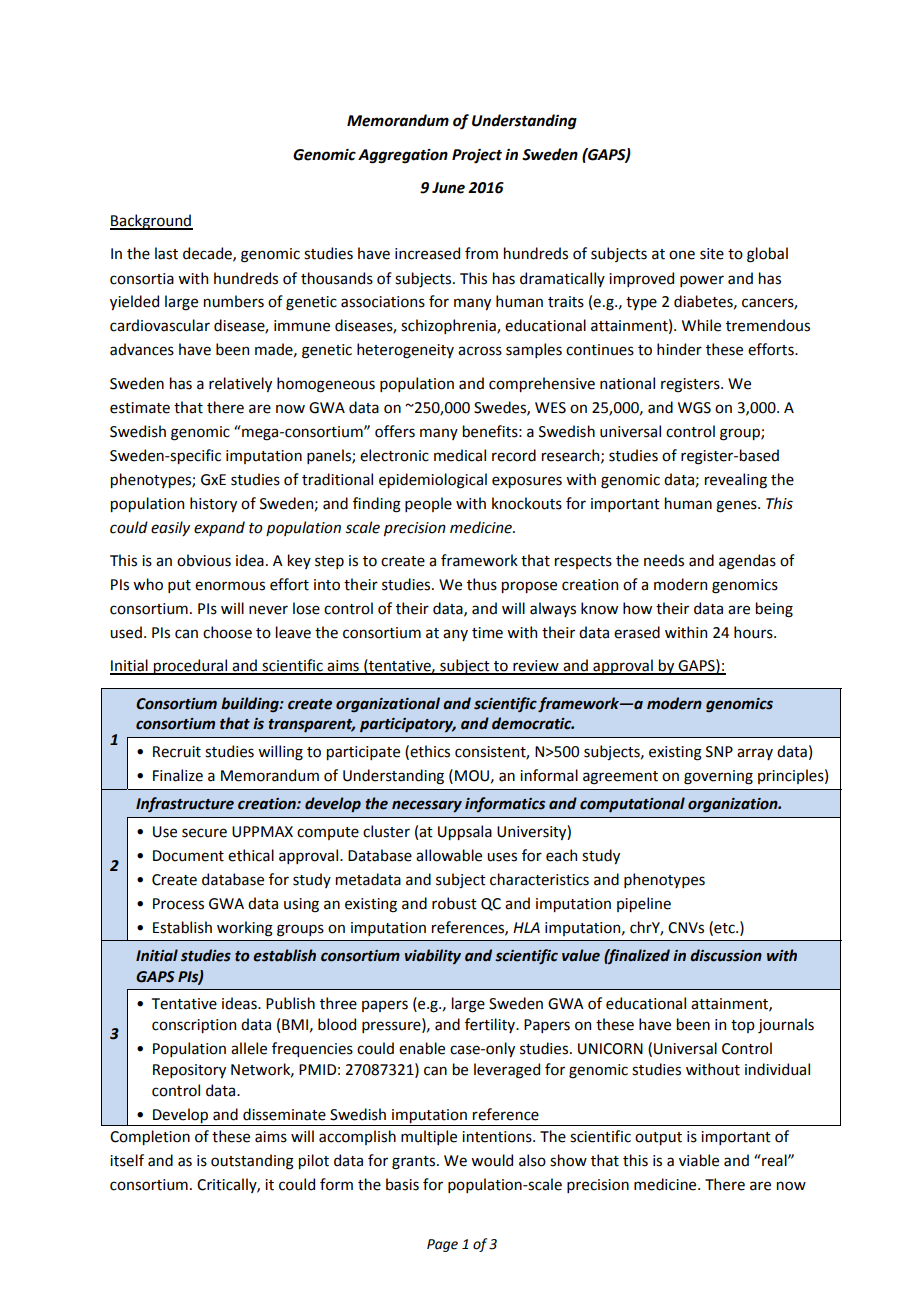 This document has width=924, height=1308. Describe the element at coordinates (694, 408) in the document. I see `WGS` at that location.
